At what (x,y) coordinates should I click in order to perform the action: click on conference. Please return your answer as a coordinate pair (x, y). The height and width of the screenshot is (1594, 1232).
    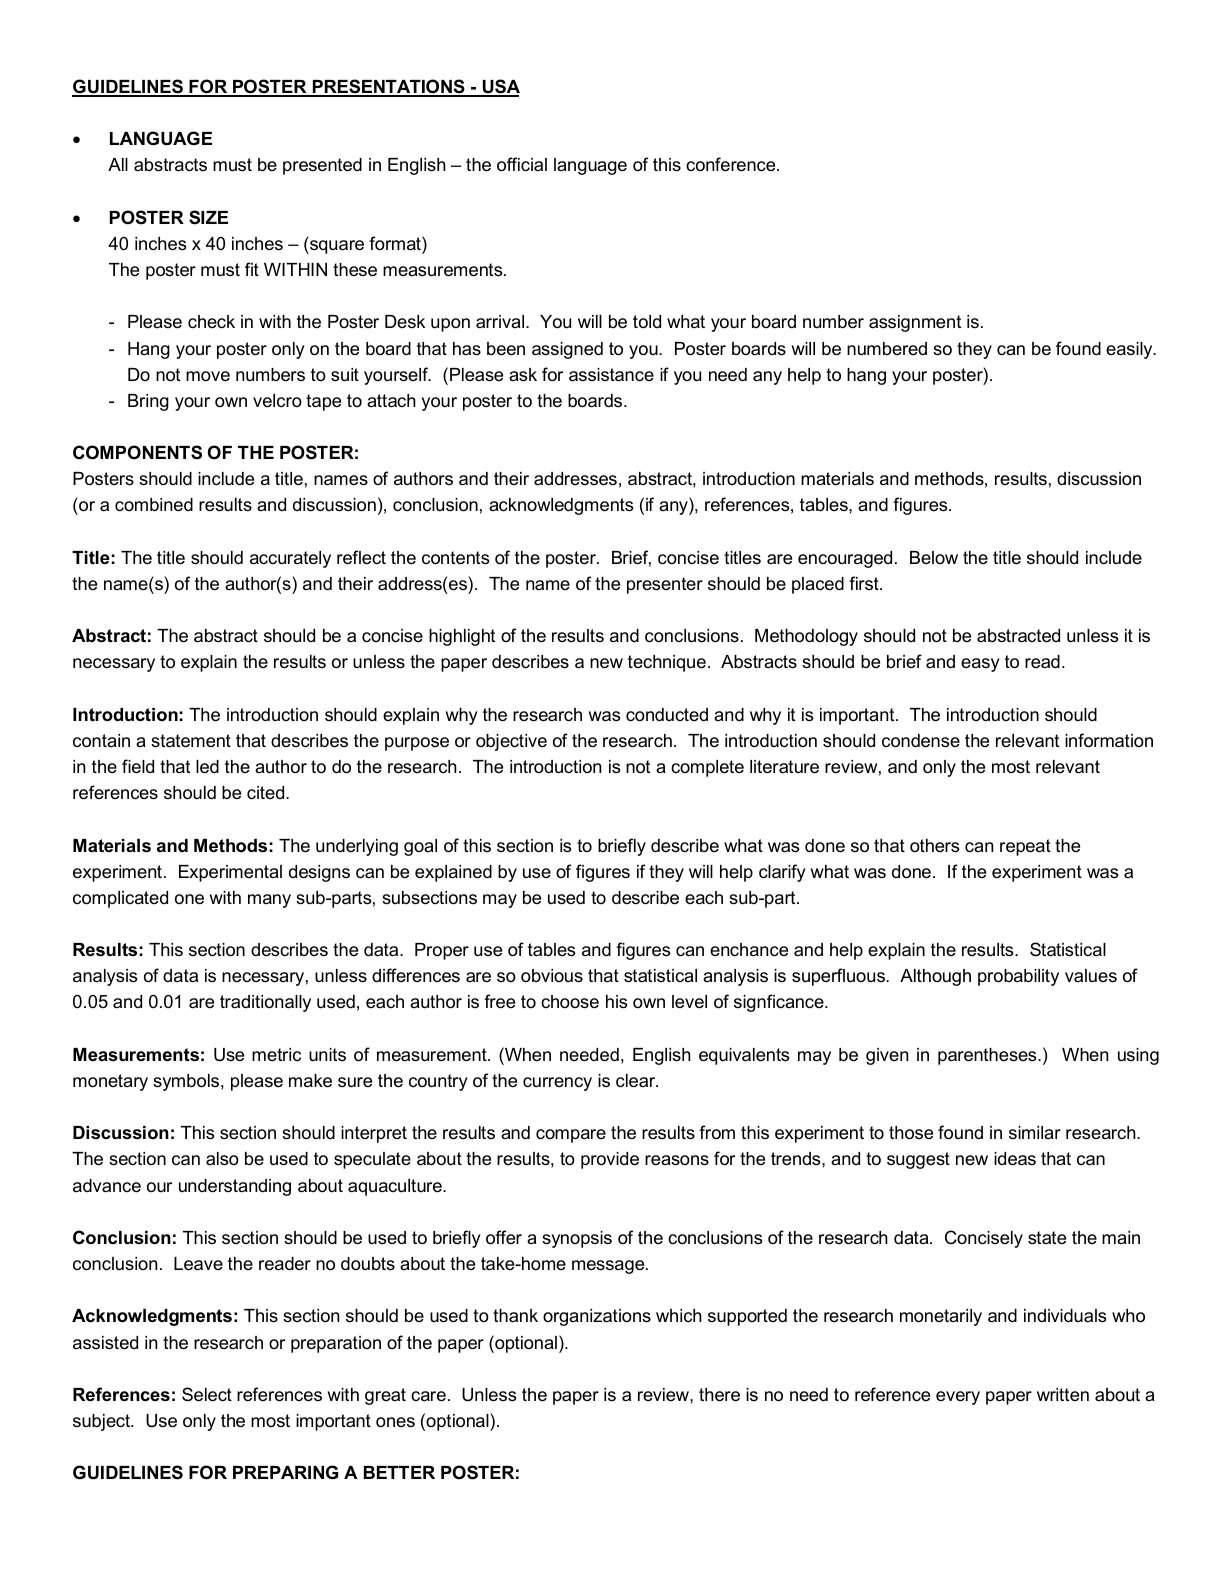
    Looking at the image, I should click on (732, 164).
